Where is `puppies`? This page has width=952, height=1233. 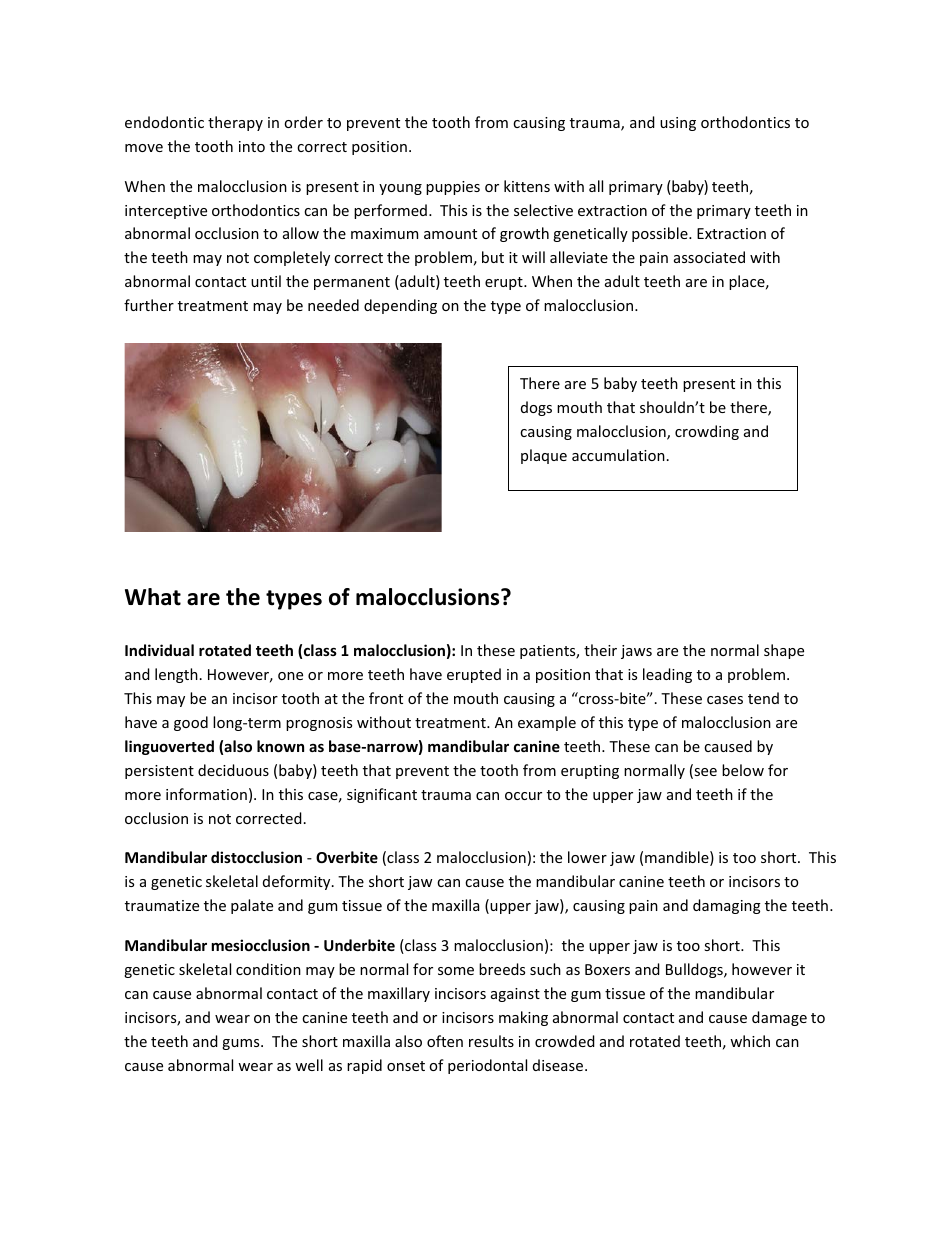
puppies is located at coordinates (453, 188).
